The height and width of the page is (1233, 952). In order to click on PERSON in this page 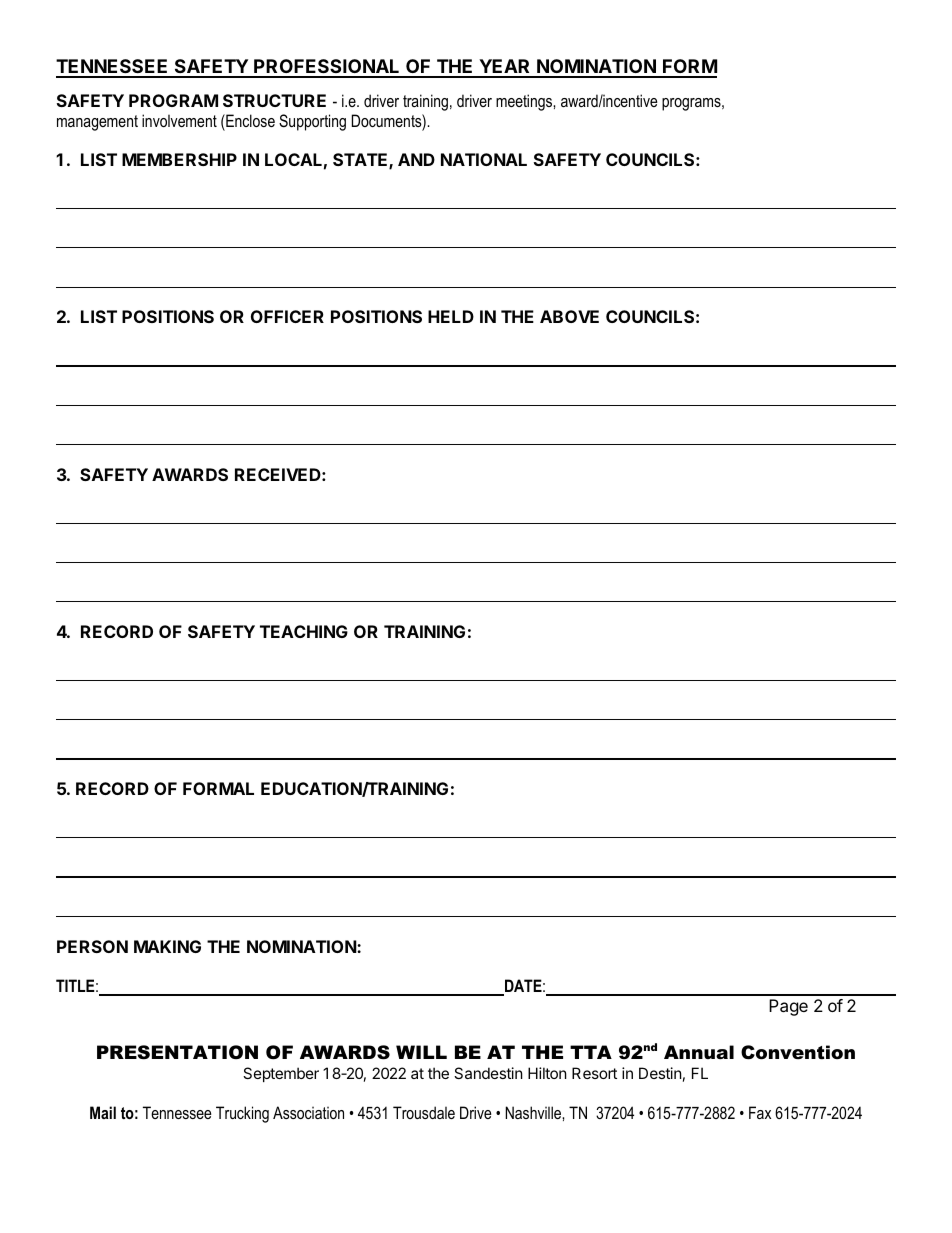, I will do `click(92, 946)`.
